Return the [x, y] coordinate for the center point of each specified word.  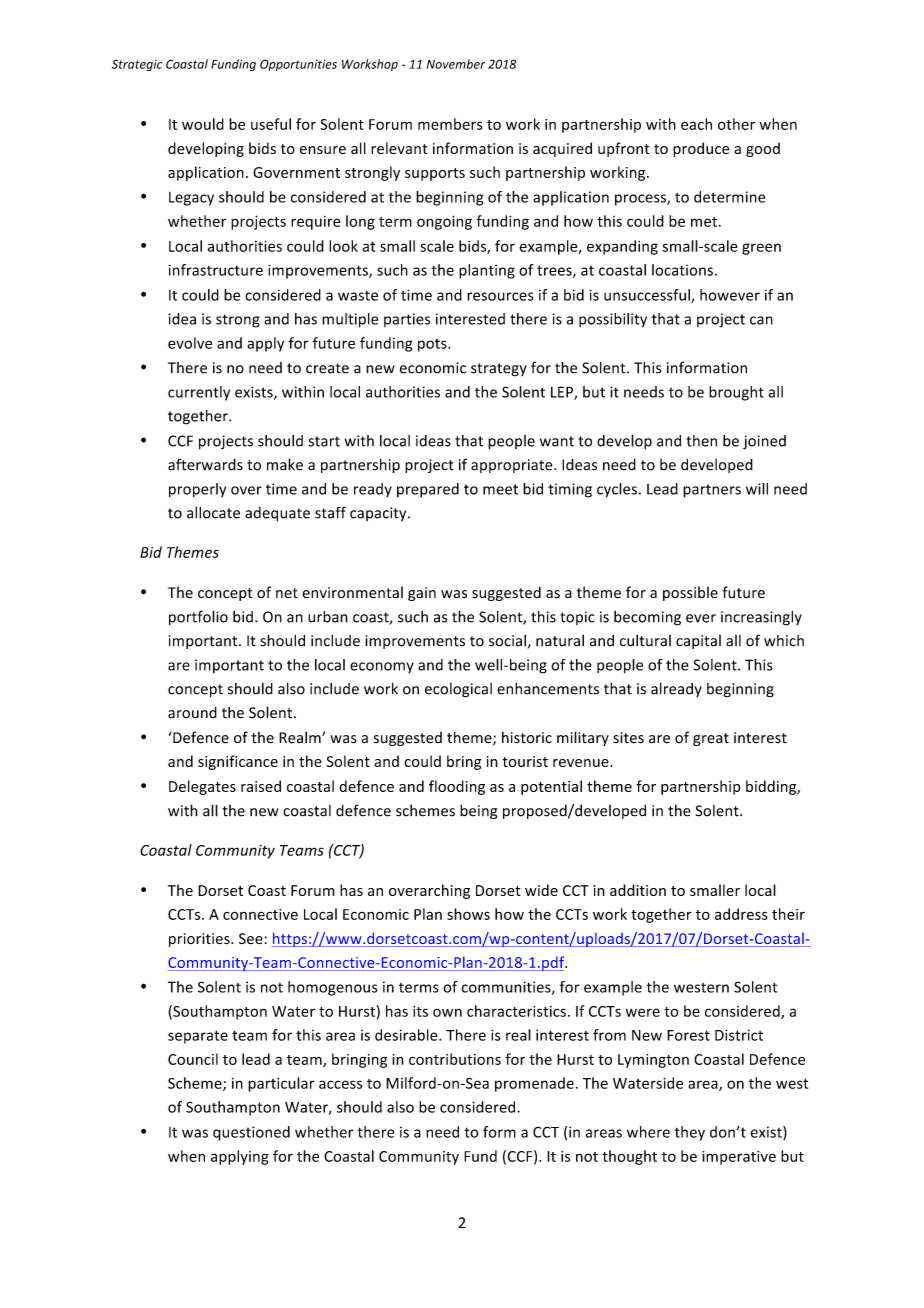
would [203, 124]
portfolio [198, 618]
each [696, 124]
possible [690, 593]
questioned [251, 1133]
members [450, 124]
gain [422, 594]
